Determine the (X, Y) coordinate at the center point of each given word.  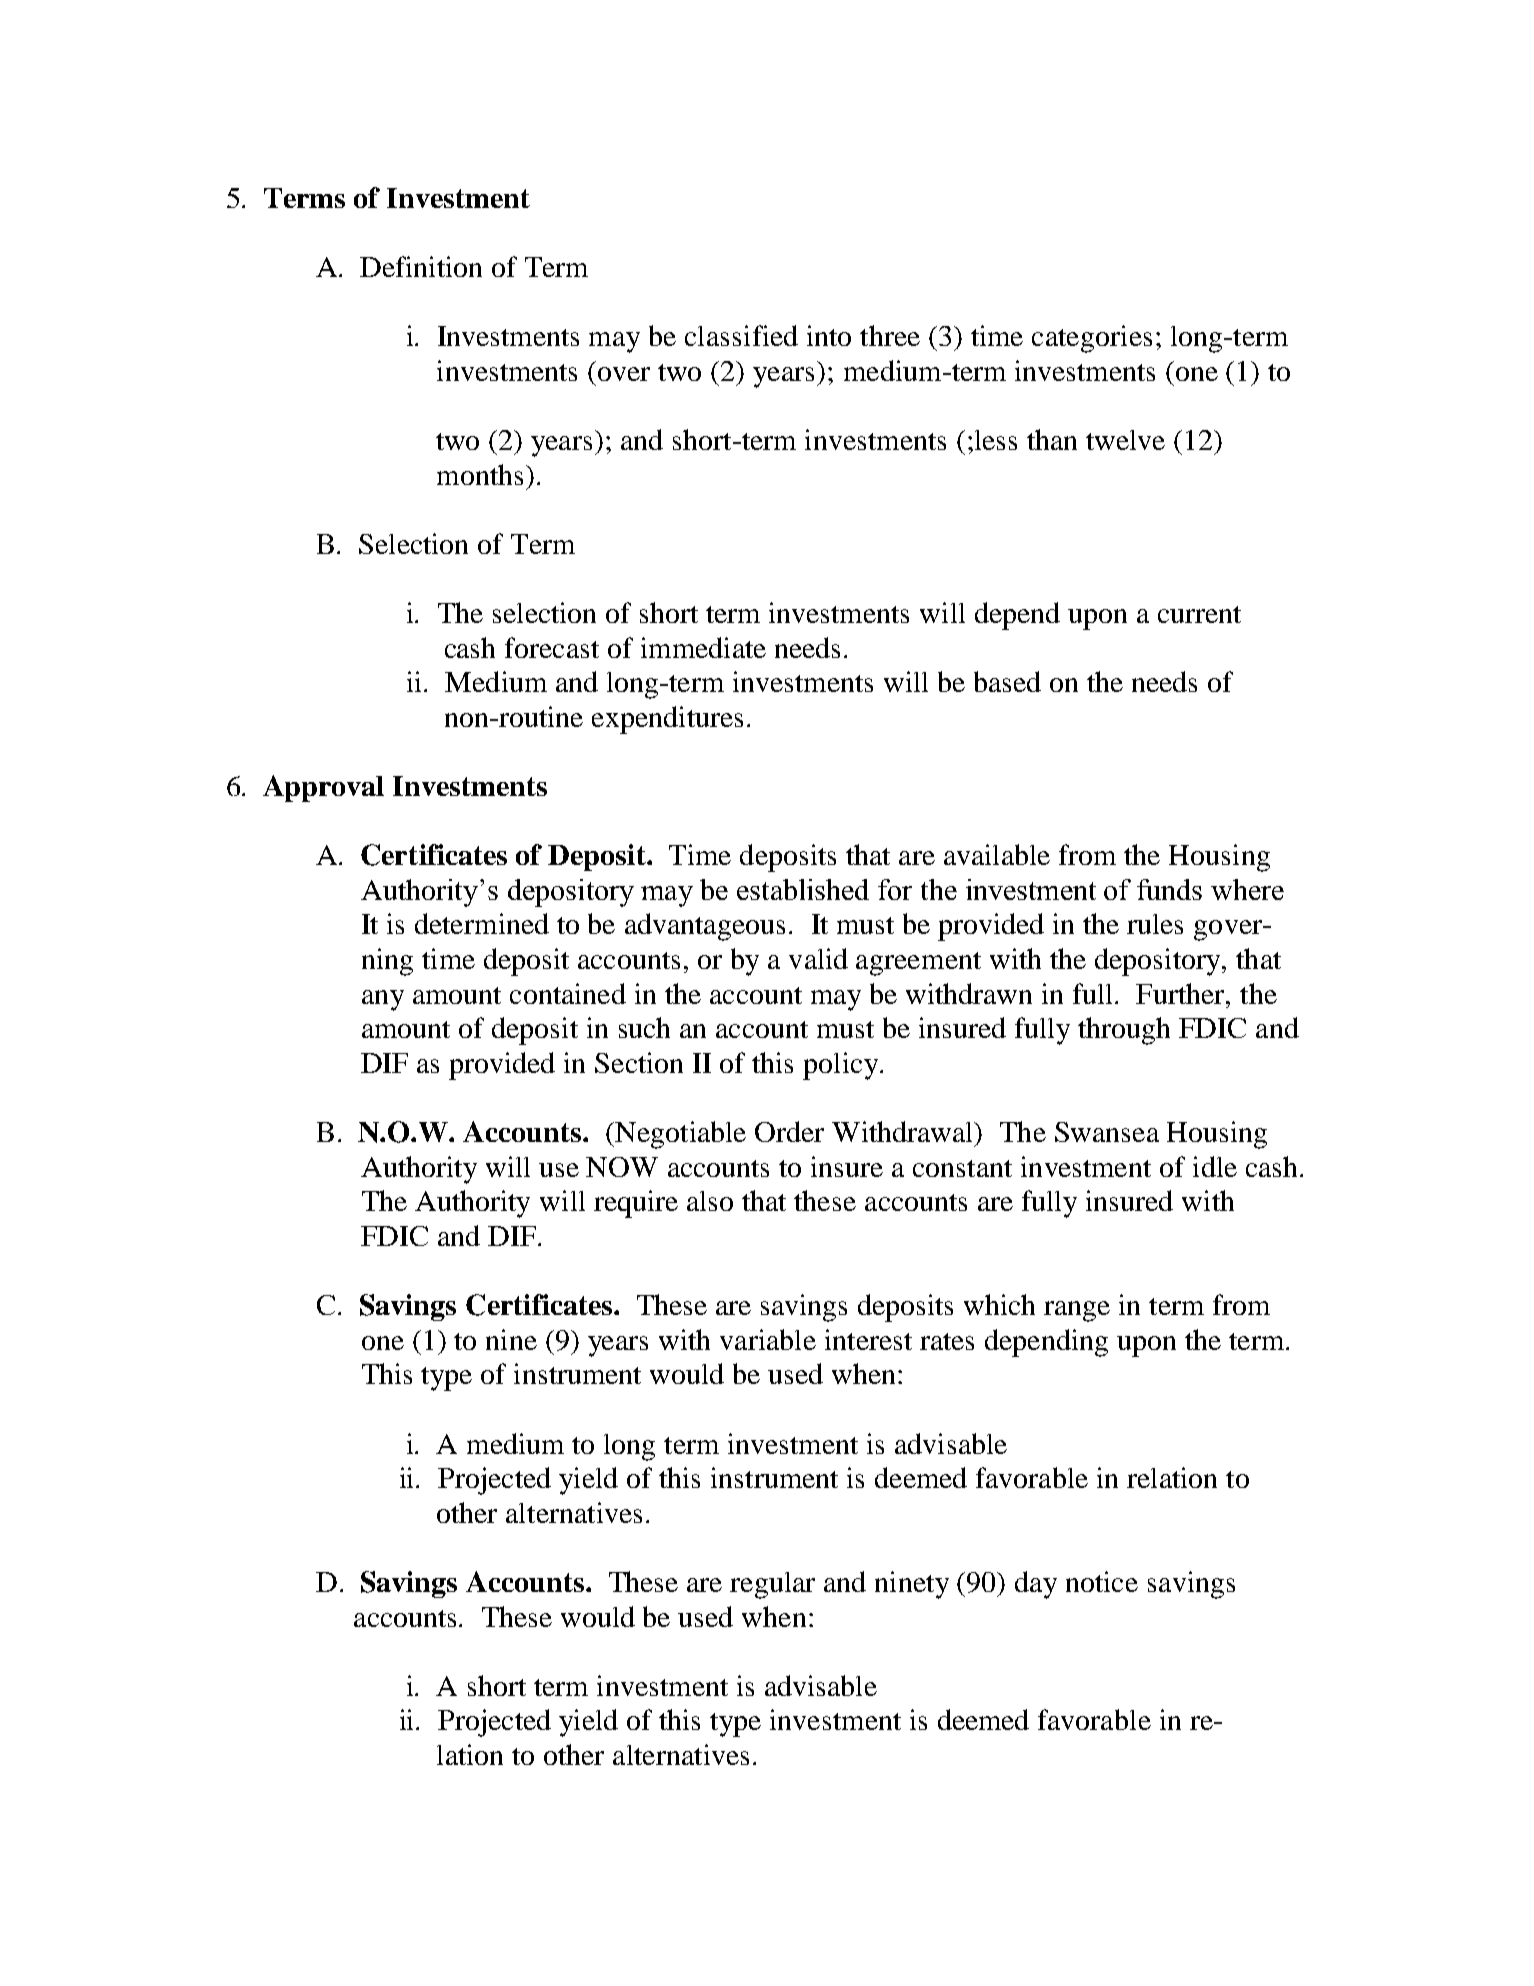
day (1036, 1585)
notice (1102, 1581)
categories (1092, 339)
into (829, 335)
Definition (421, 266)
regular (772, 1585)
